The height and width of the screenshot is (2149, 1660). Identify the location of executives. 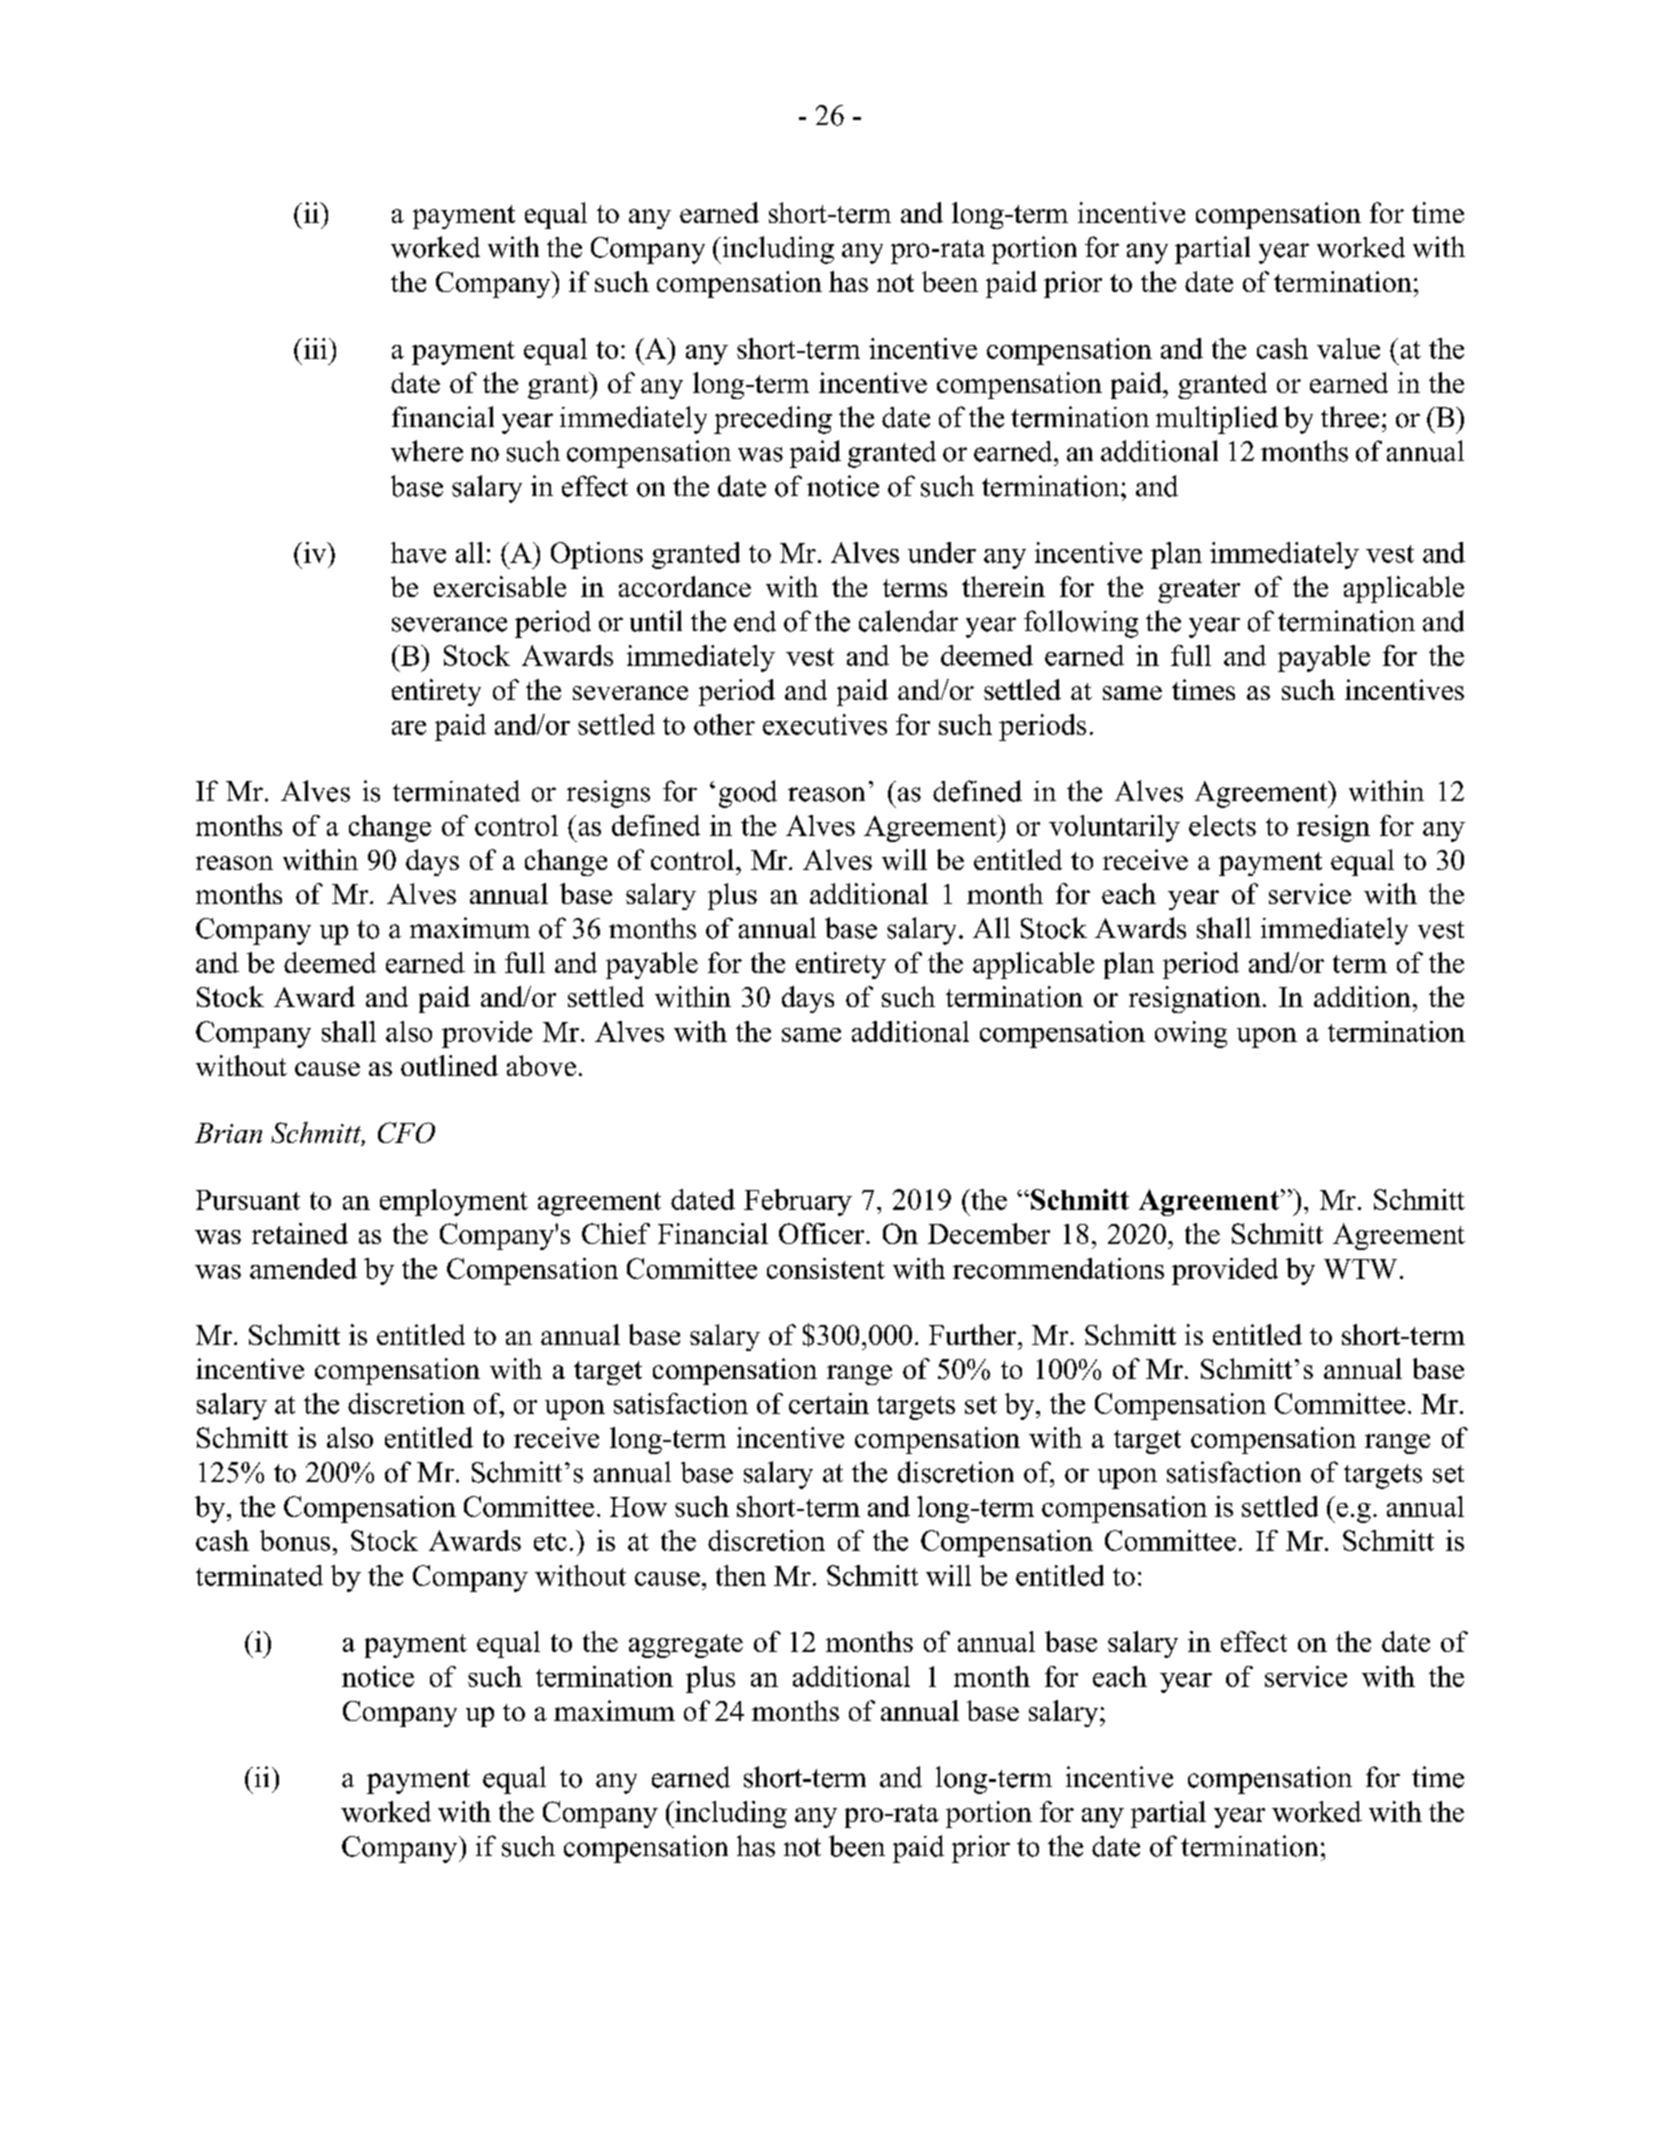
(825, 724).
